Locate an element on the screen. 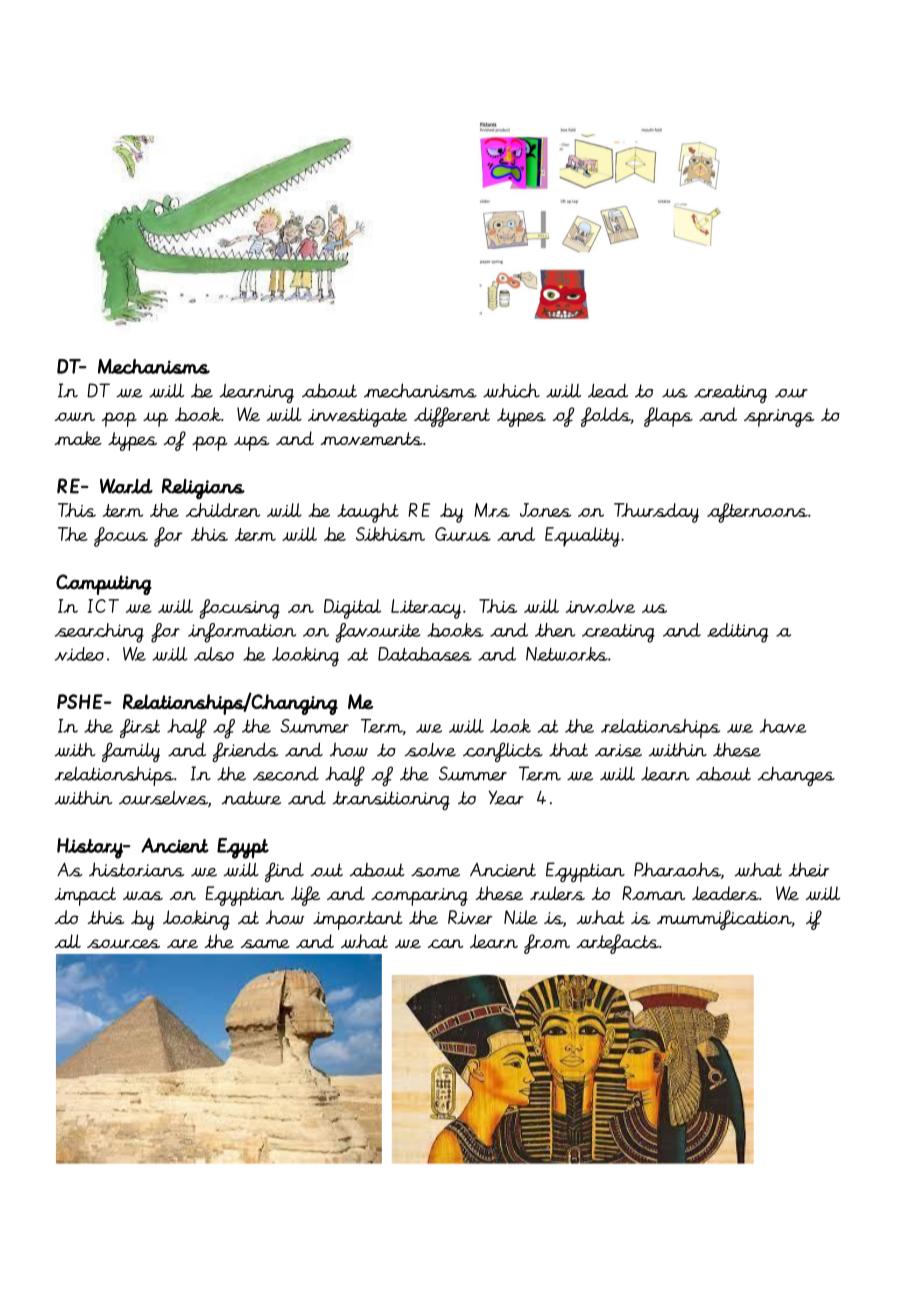  solve is located at coordinates (430, 750).
